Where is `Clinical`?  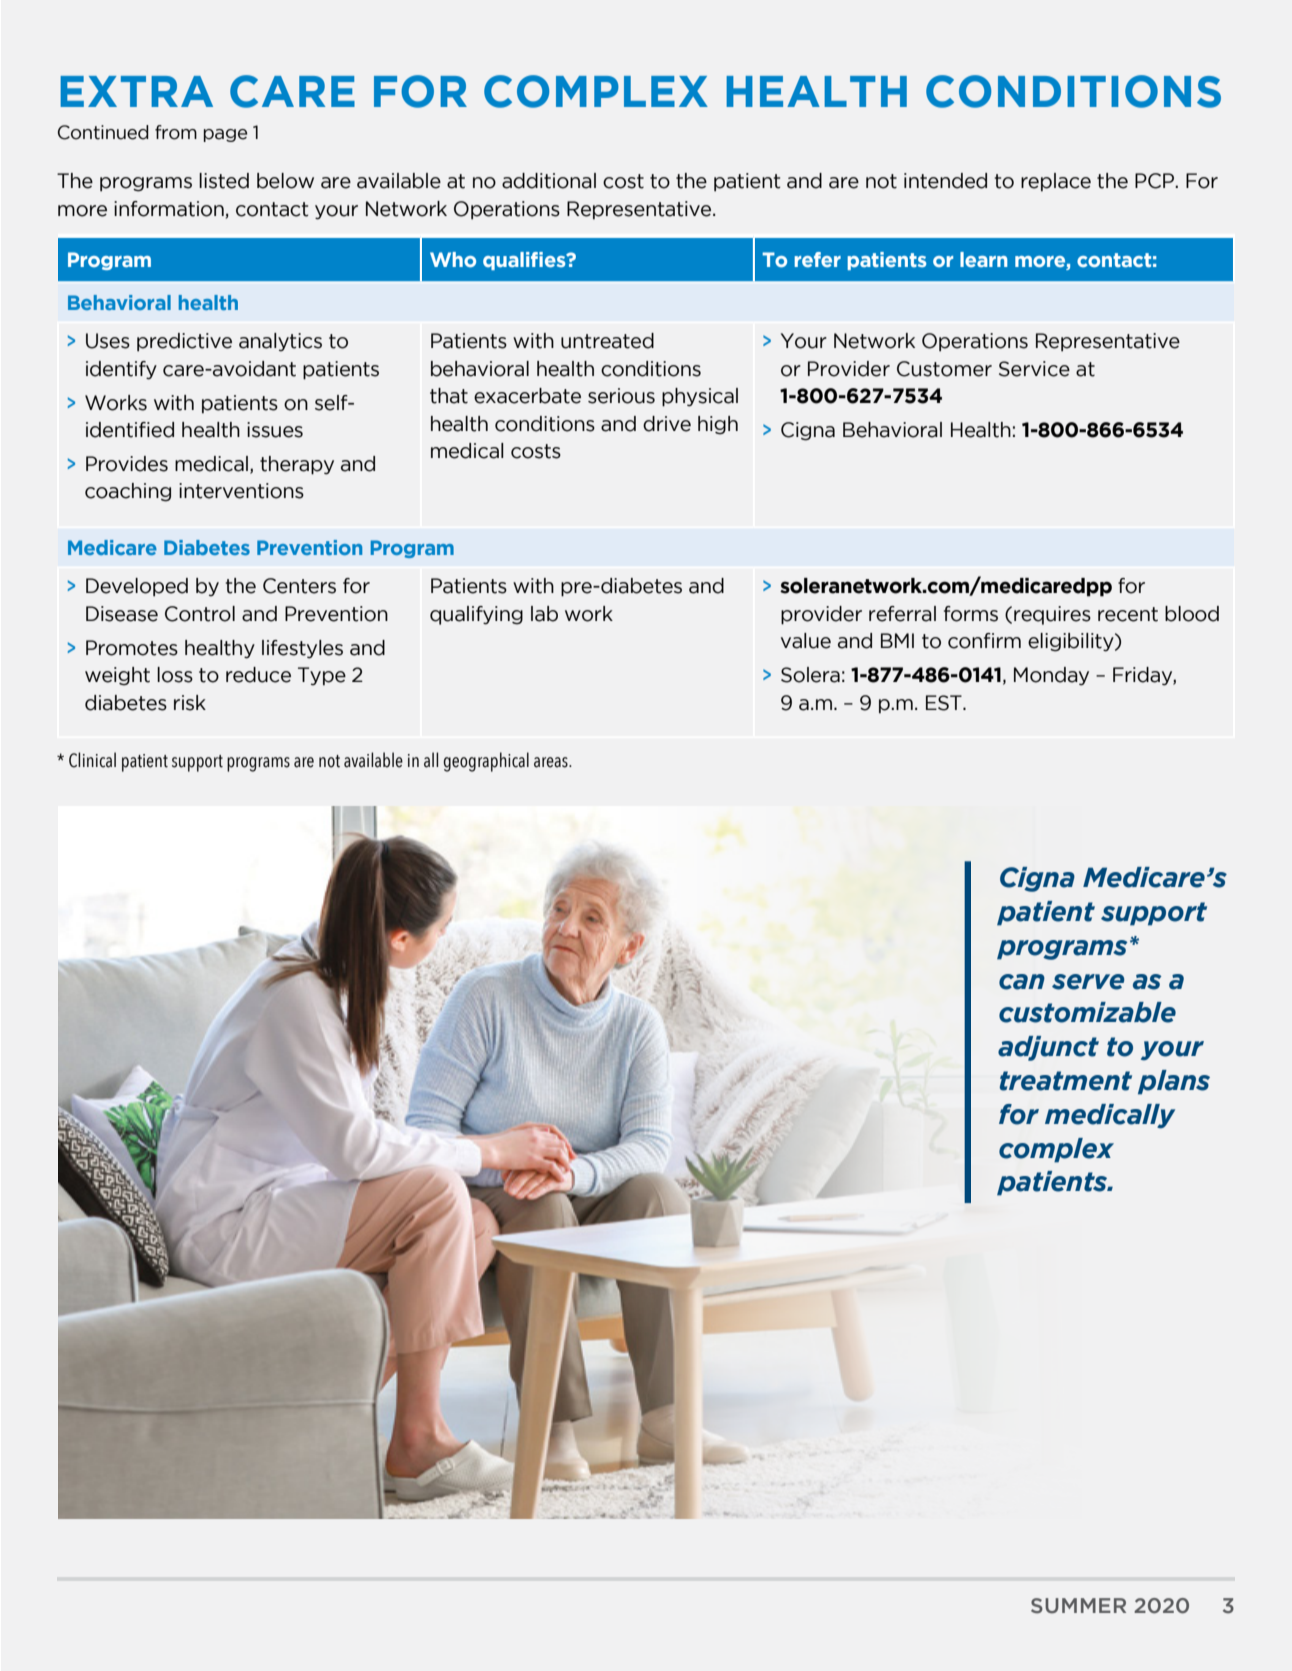 Clinical is located at coordinates (92, 760).
